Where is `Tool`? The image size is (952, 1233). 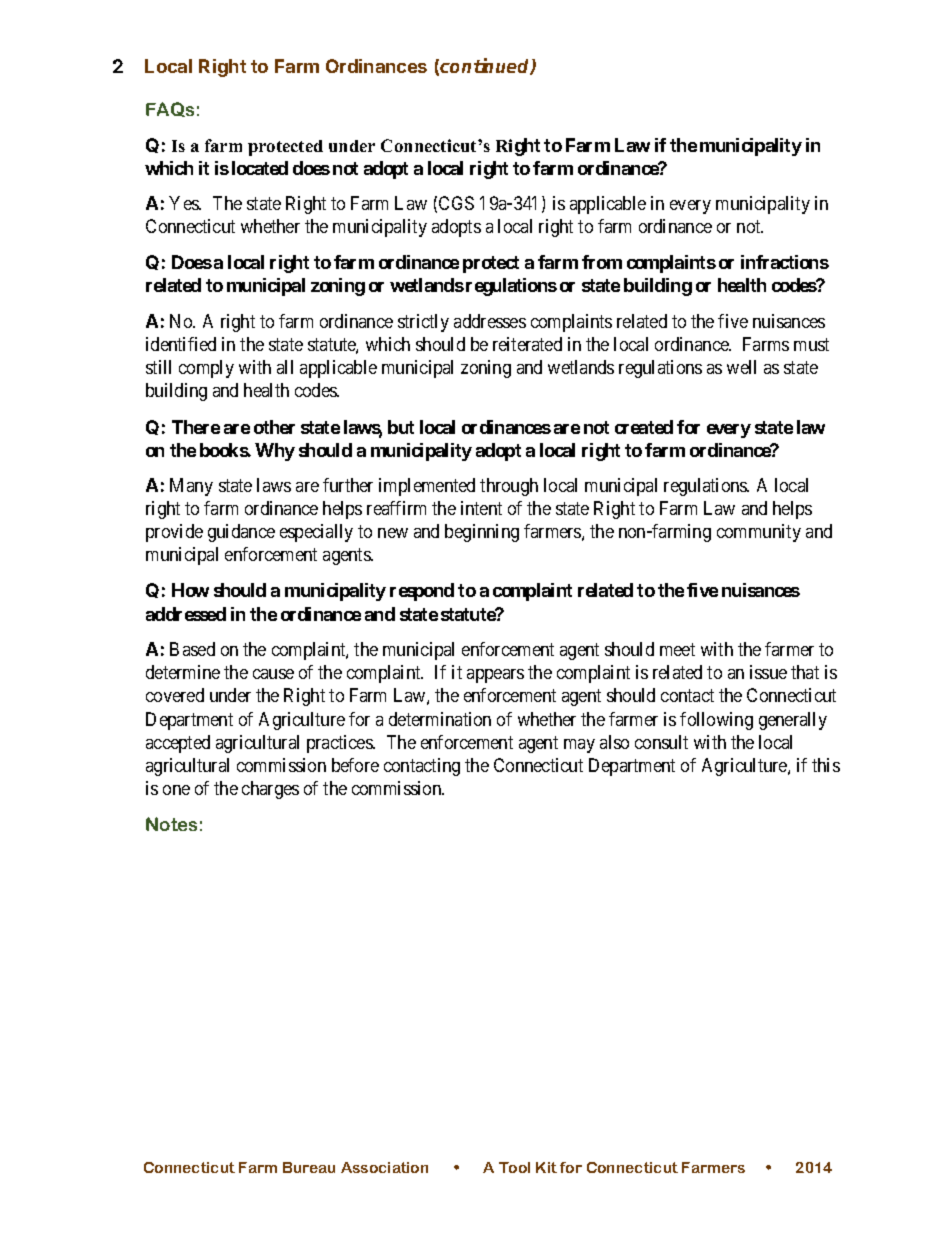
Tool is located at coordinates (514, 1167).
